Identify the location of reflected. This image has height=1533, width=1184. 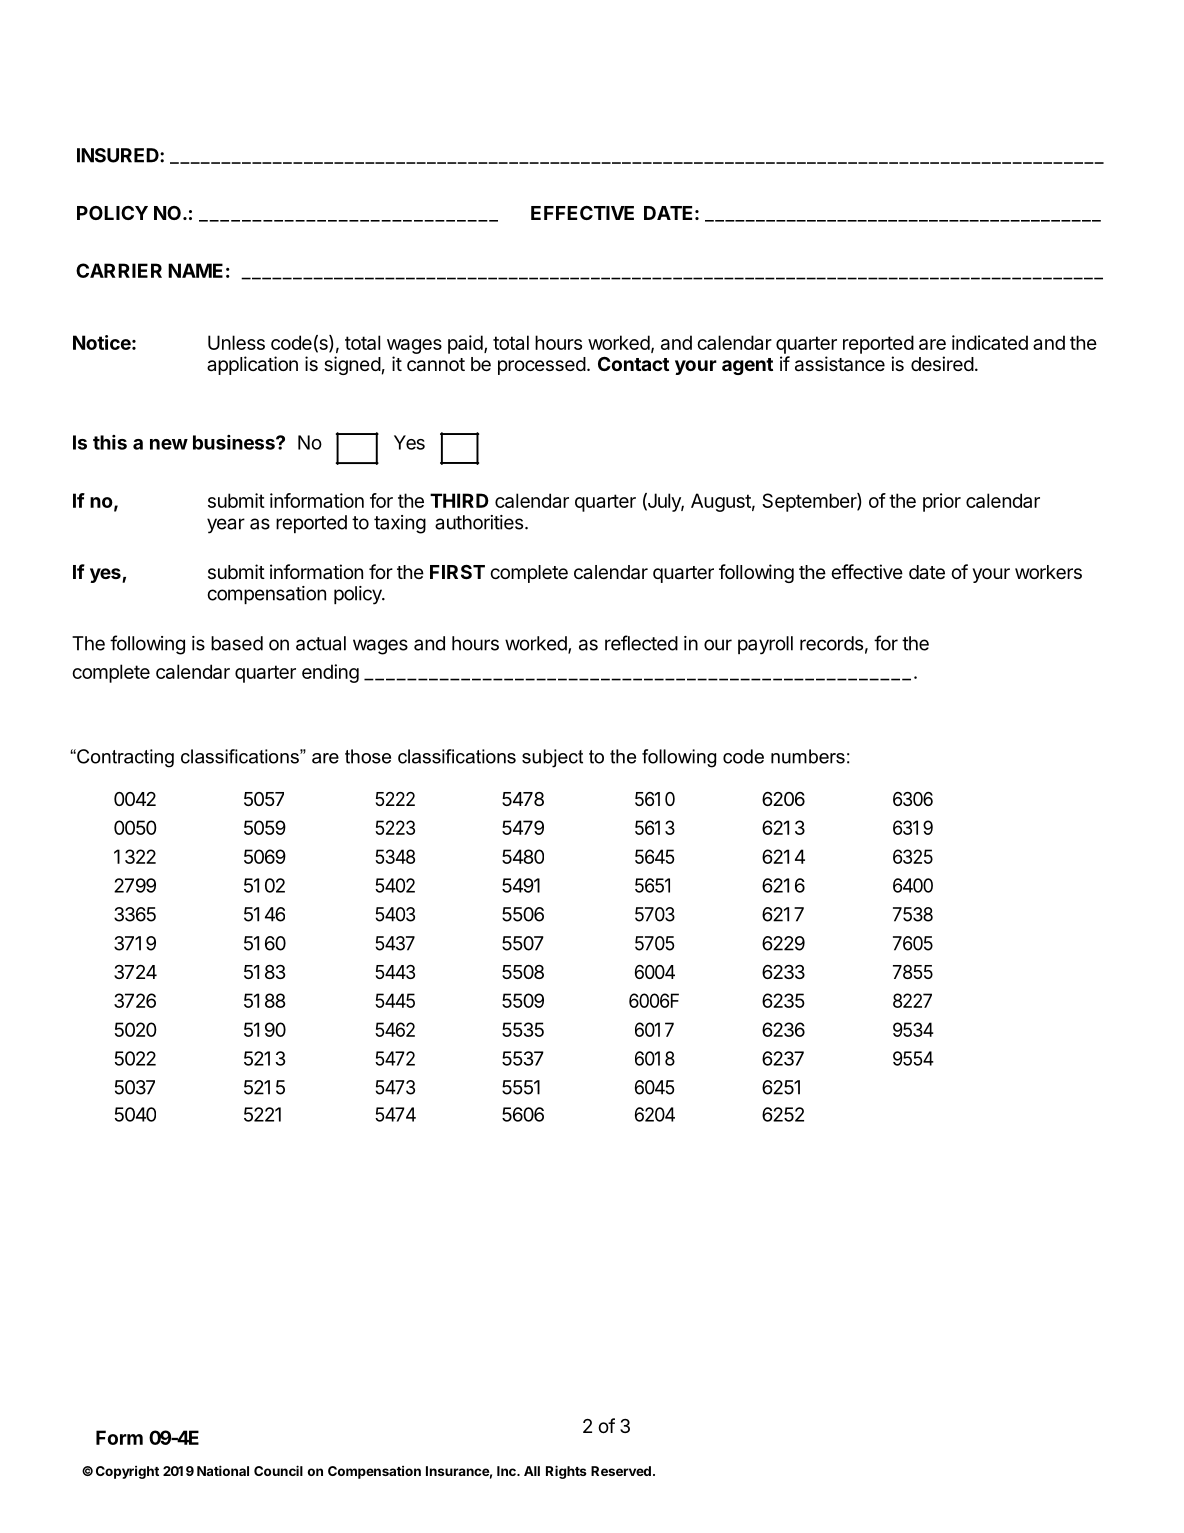
(641, 643).
